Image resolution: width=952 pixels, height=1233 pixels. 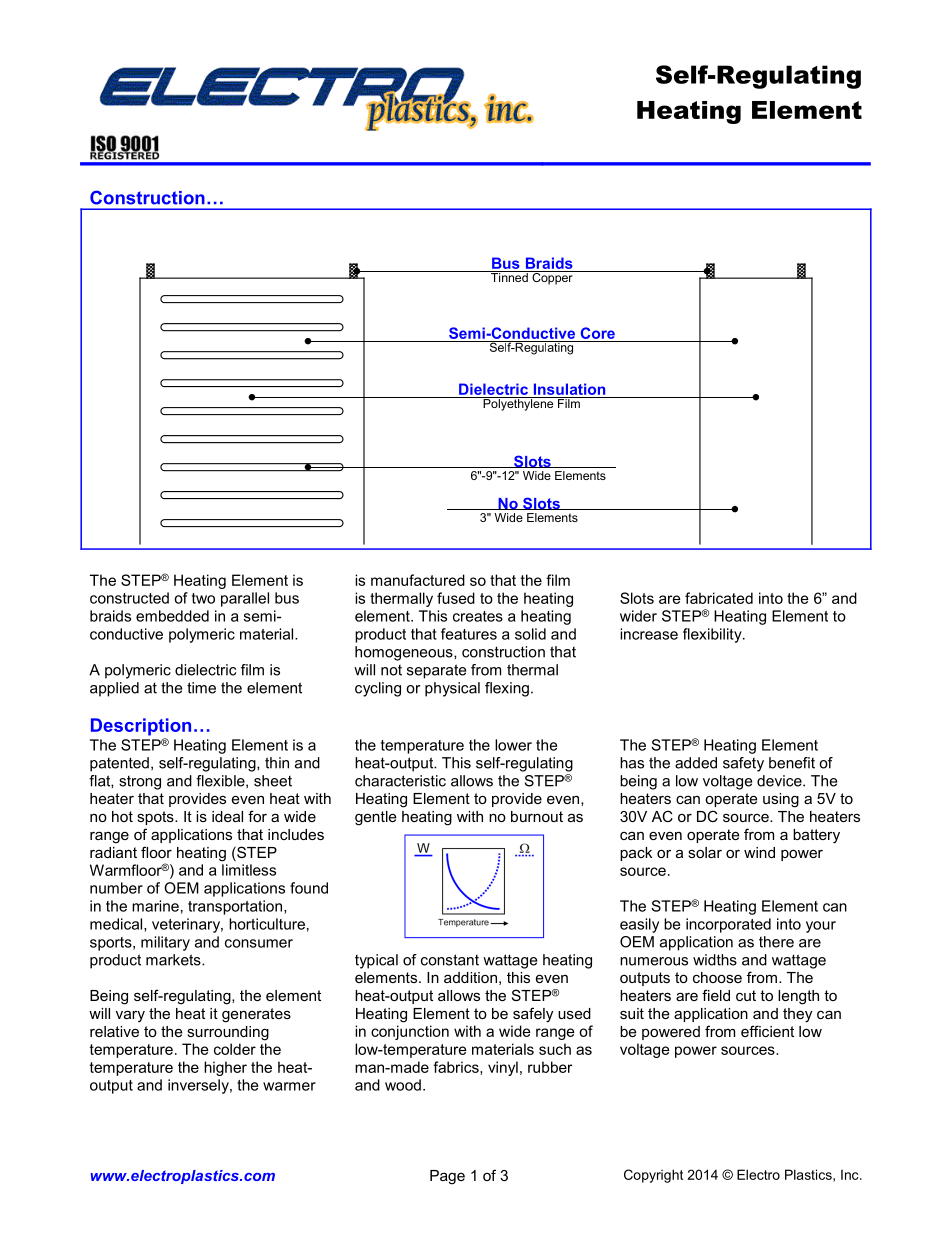 I want to click on Description, so click(x=141, y=727).
